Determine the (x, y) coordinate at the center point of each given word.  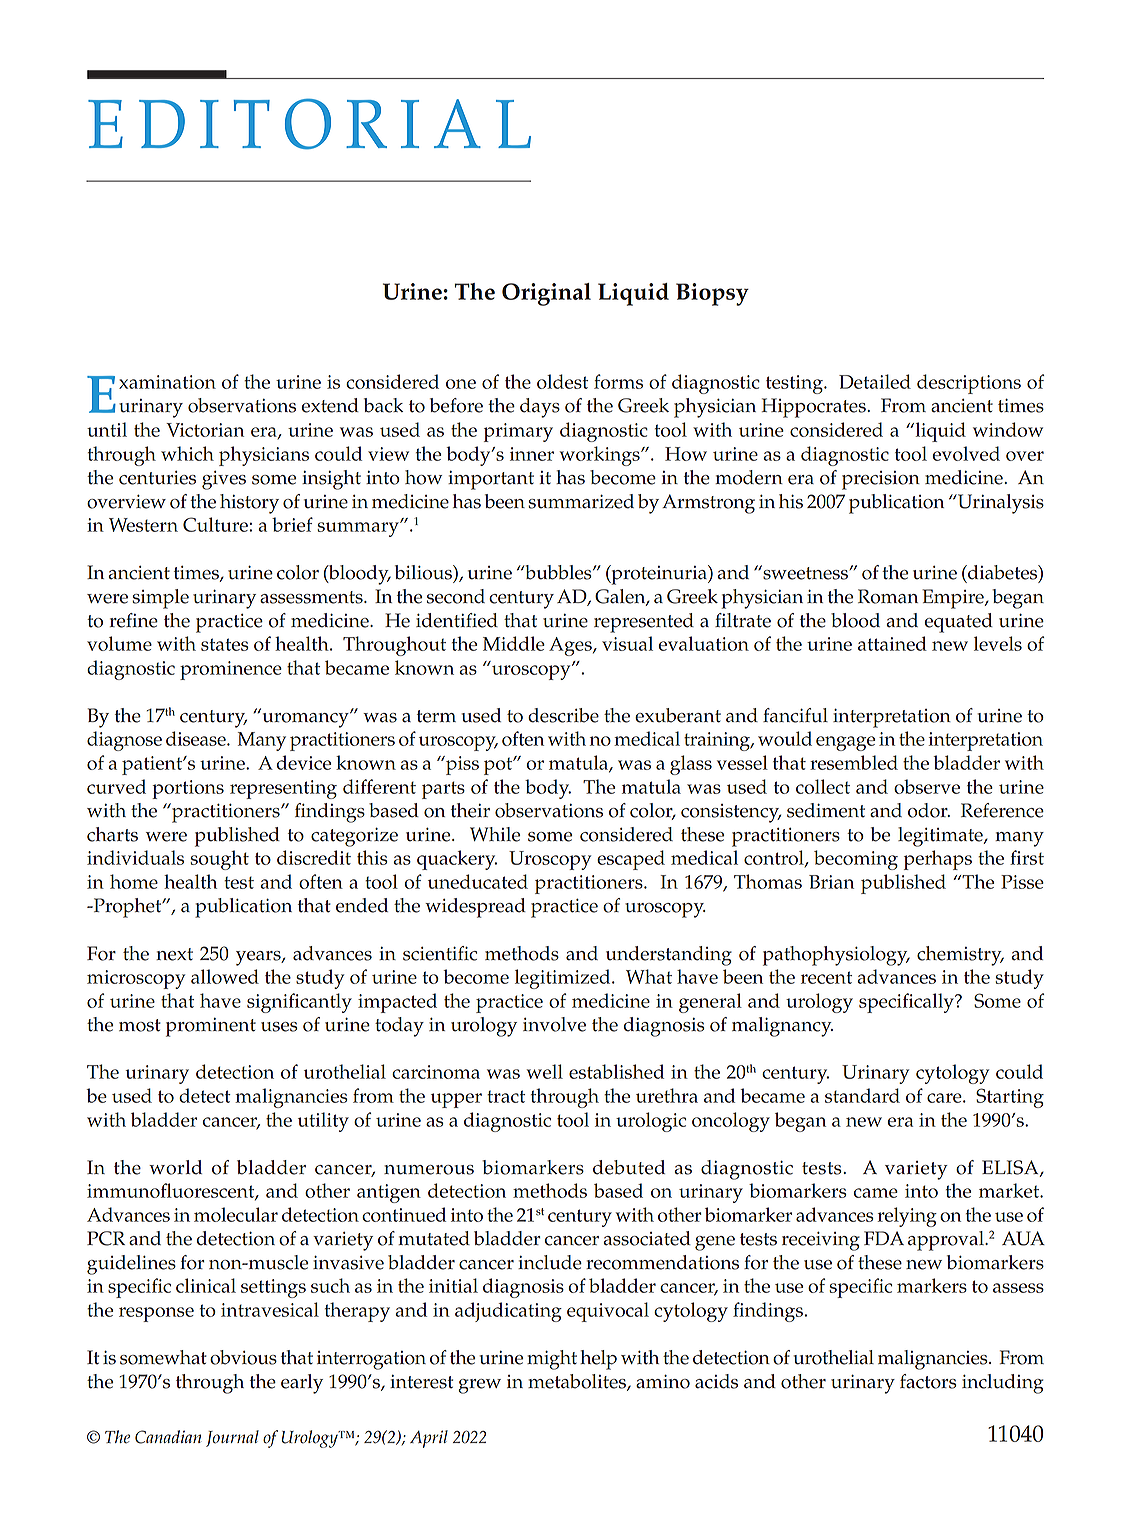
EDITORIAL (309, 124)
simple (161, 599)
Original (546, 294)
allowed (225, 976)
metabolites (578, 1382)
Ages (571, 646)
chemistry (960, 956)
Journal (232, 1438)
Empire (954, 599)
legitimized (564, 979)
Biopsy (712, 294)
